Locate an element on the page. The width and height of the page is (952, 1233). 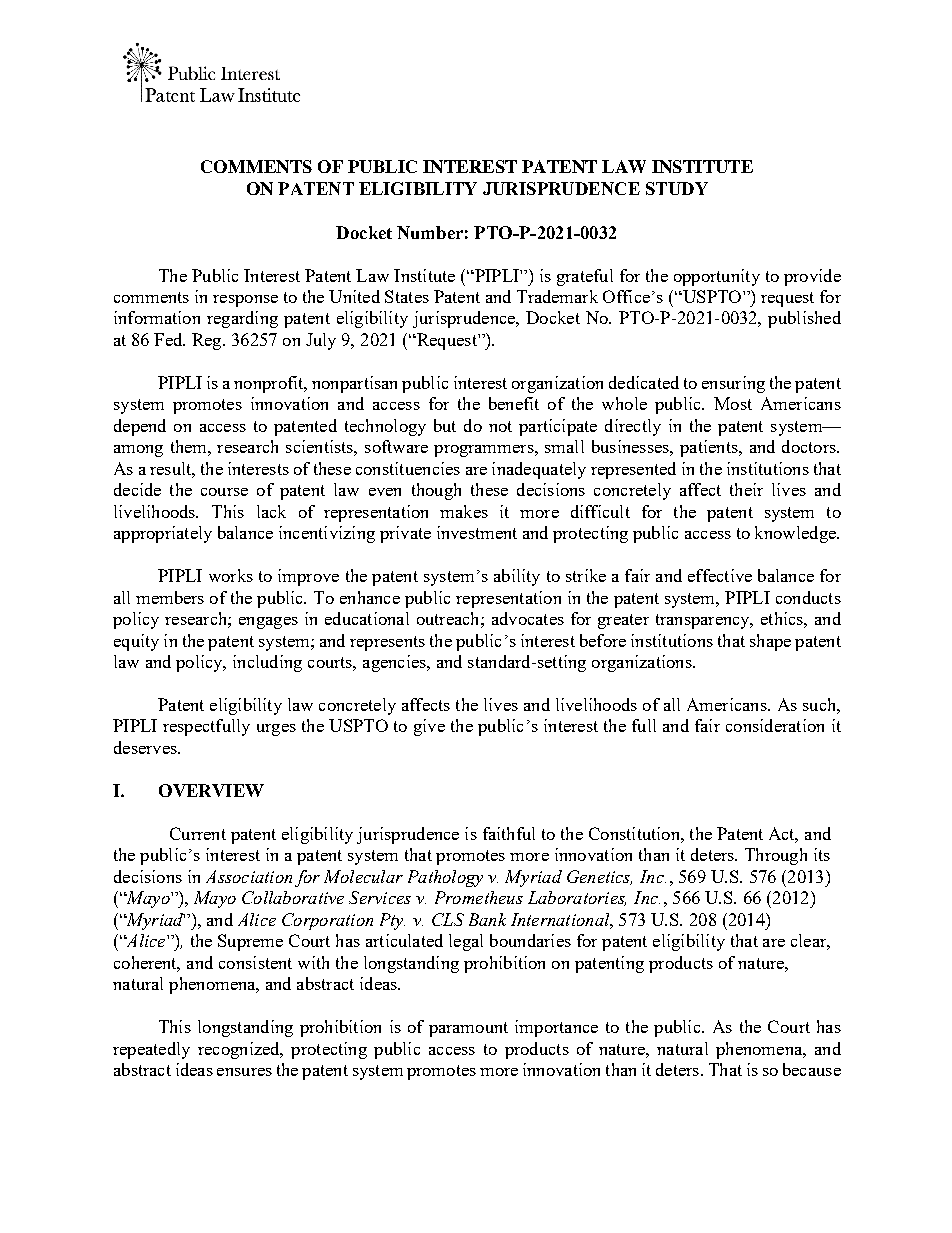
not is located at coordinates (500, 426).
